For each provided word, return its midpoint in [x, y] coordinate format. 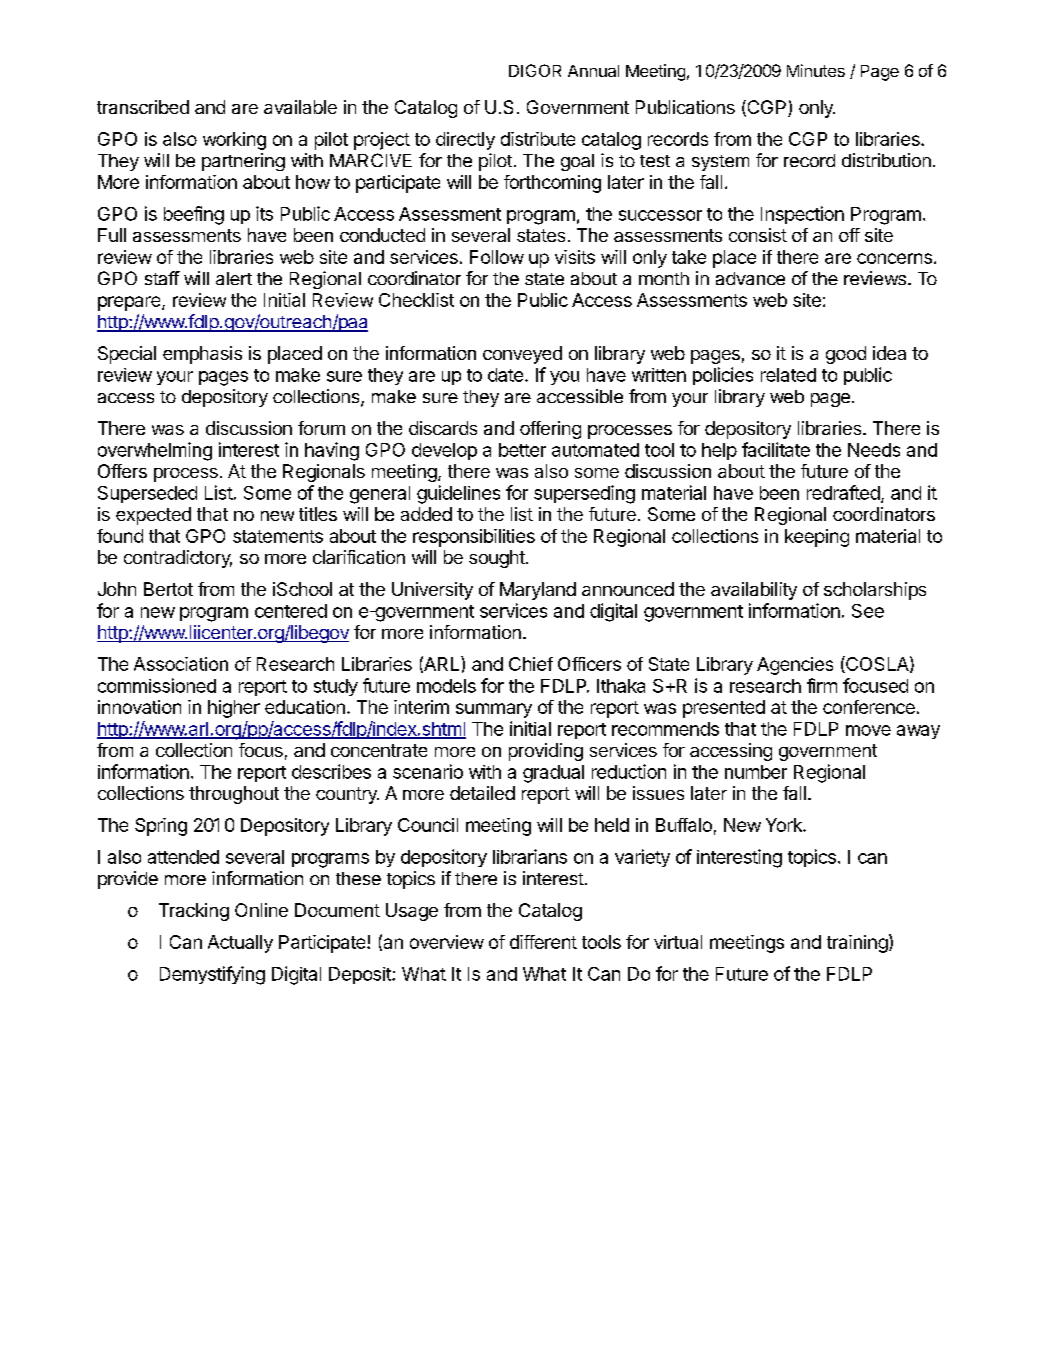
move [868, 730]
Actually [240, 944]
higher [234, 709]
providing [546, 752]
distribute [538, 139]
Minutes [816, 70]
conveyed [522, 355]
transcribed [143, 107]
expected [153, 516]
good [846, 355]
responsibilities [474, 538]
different [543, 942]
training [857, 944]
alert [234, 278]
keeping [817, 538]
